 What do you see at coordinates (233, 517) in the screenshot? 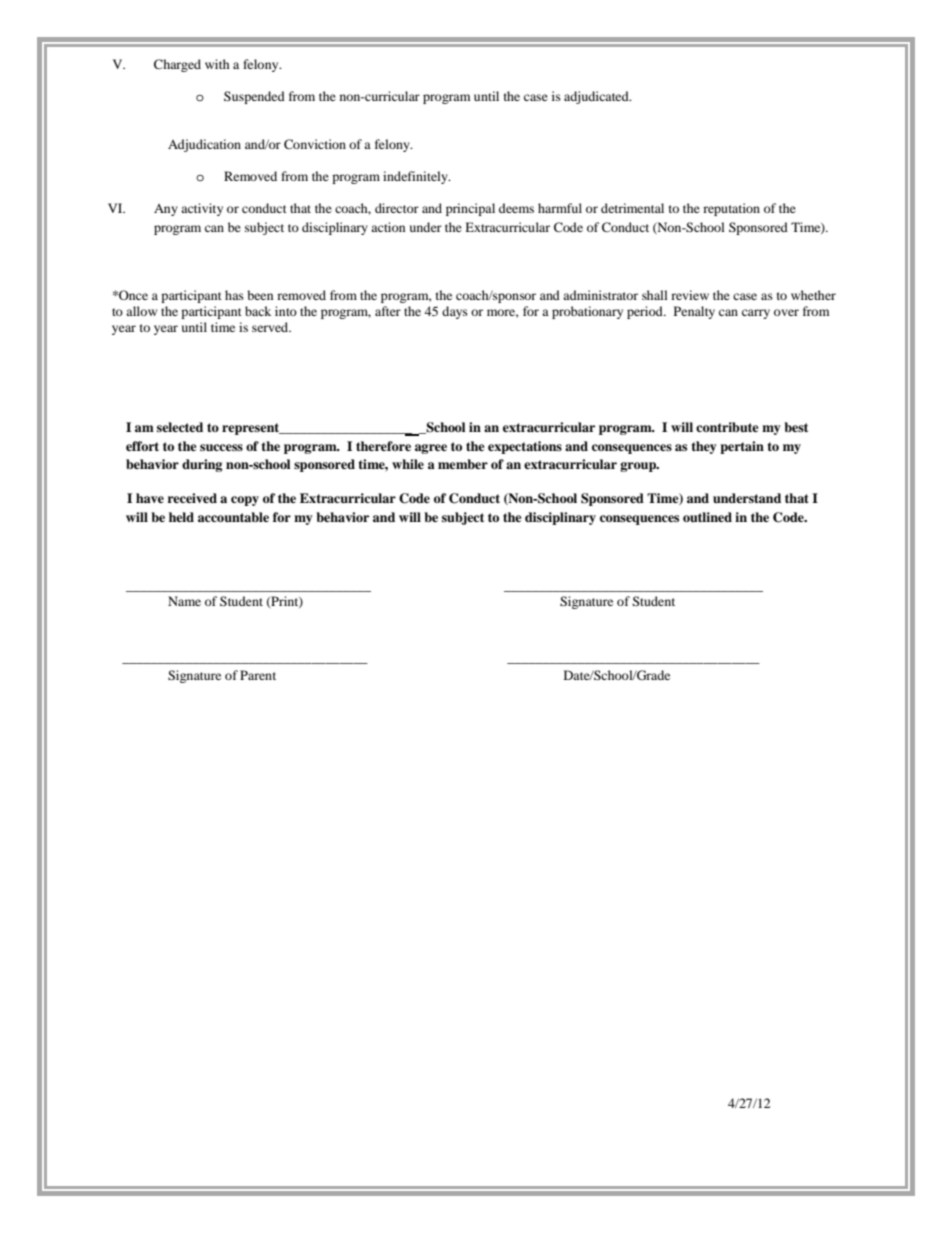
I see `accountable` at bounding box center [233, 517].
